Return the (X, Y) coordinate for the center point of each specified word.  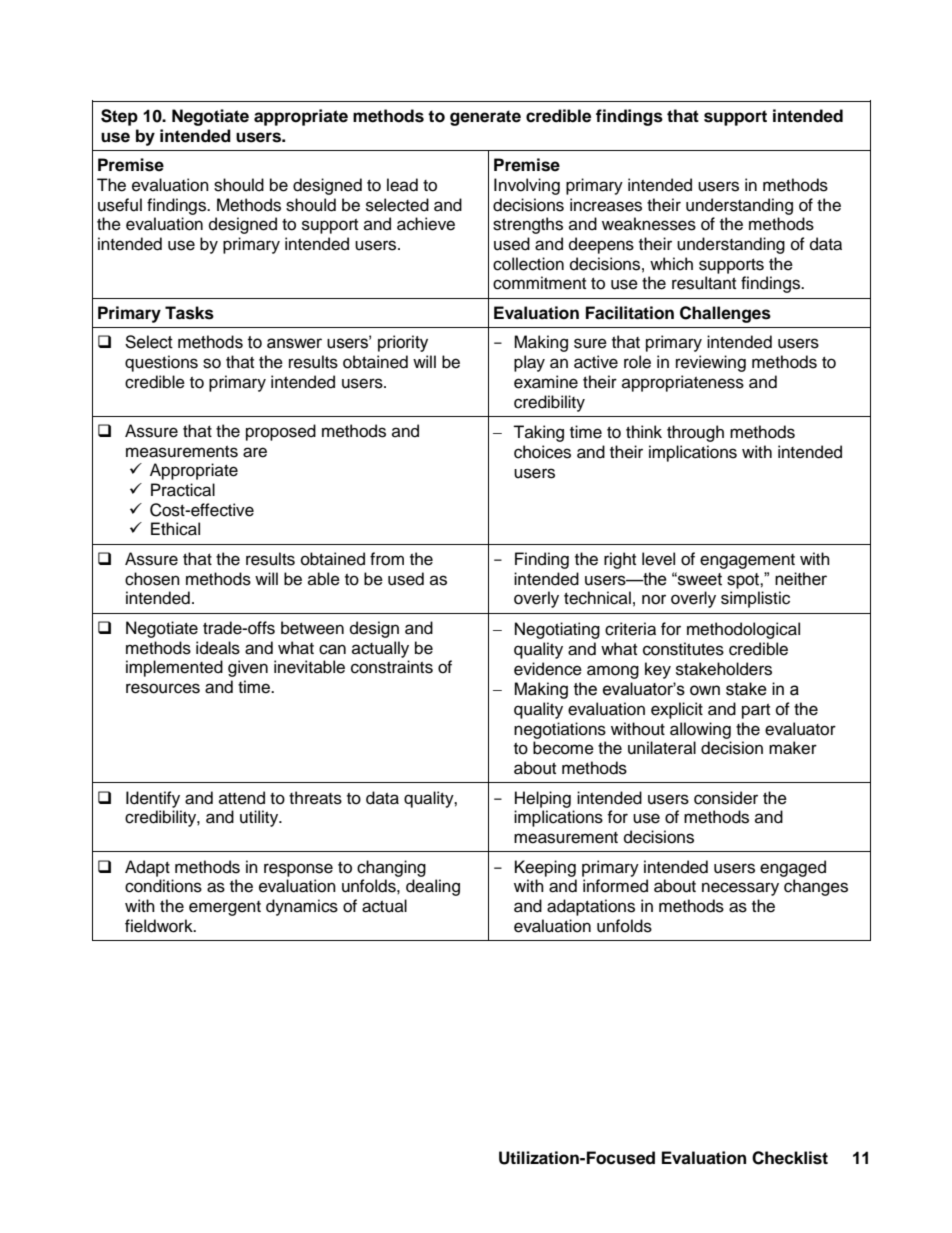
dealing (433, 887)
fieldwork (160, 926)
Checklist (790, 1158)
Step (119, 117)
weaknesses (649, 224)
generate (485, 118)
